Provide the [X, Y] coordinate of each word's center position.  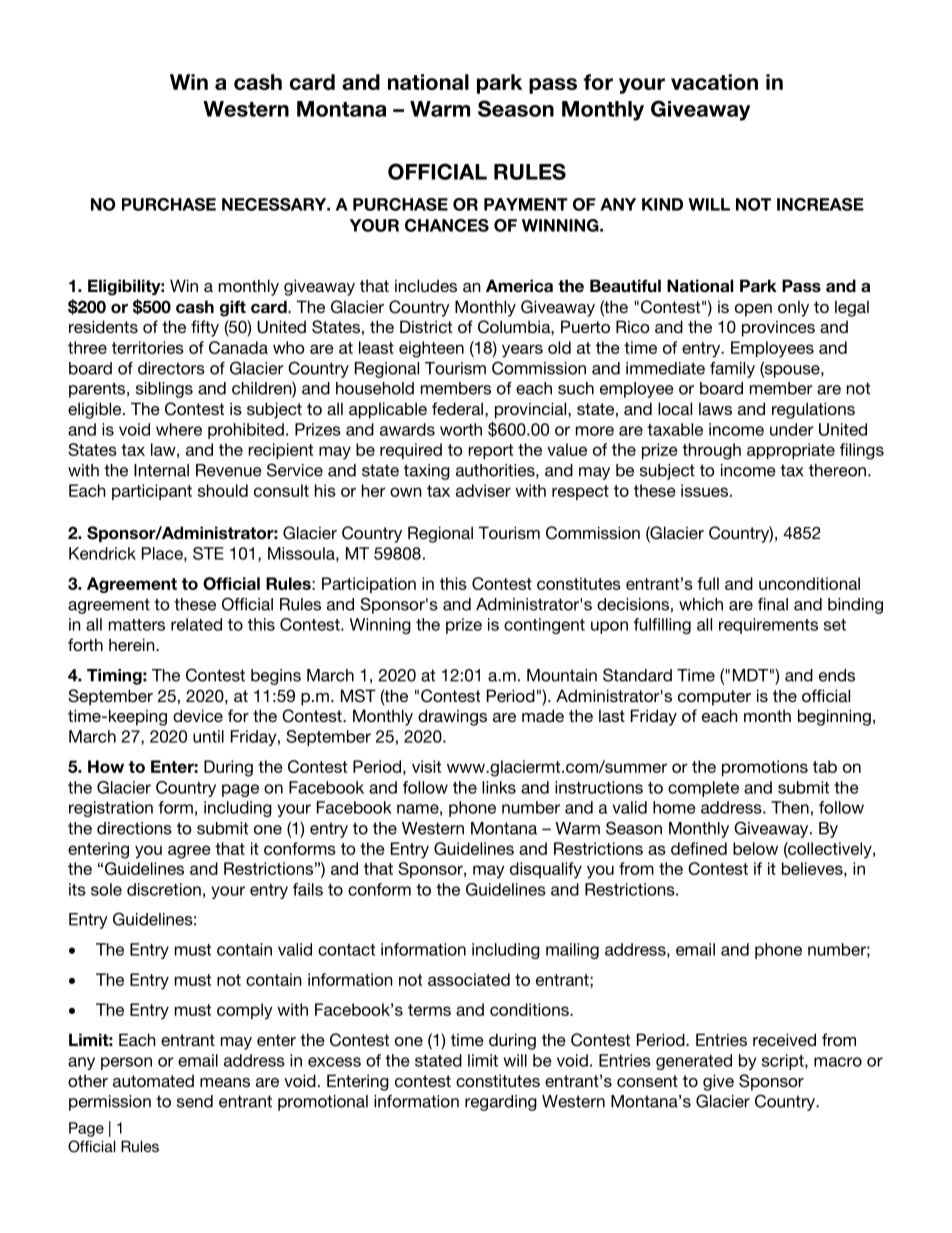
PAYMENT [526, 204]
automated [153, 1080]
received [784, 1039]
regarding [501, 1103]
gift [233, 308]
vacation [714, 82]
